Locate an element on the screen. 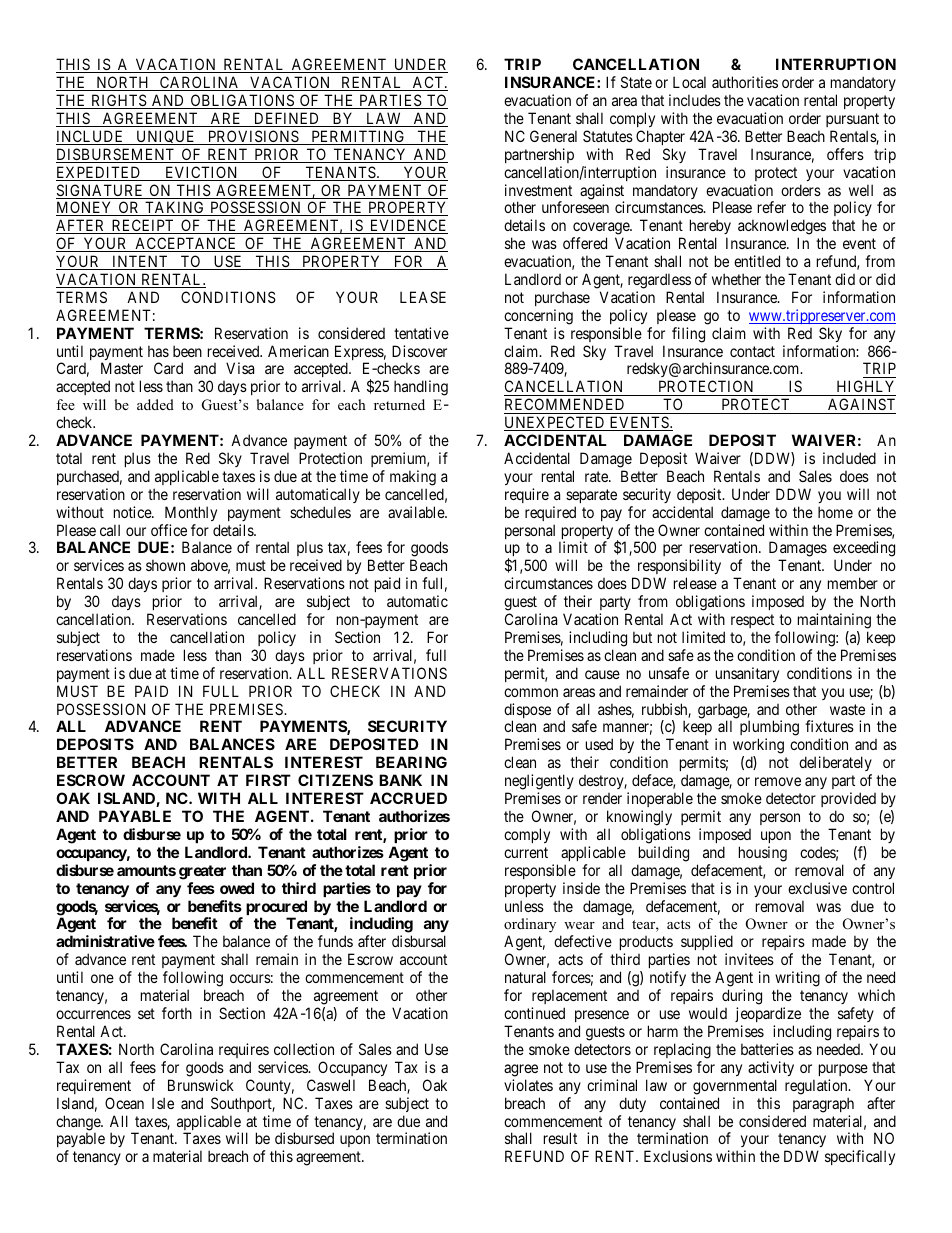 This screenshot has height=1233, width=952. housing is located at coordinates (763, 854).
